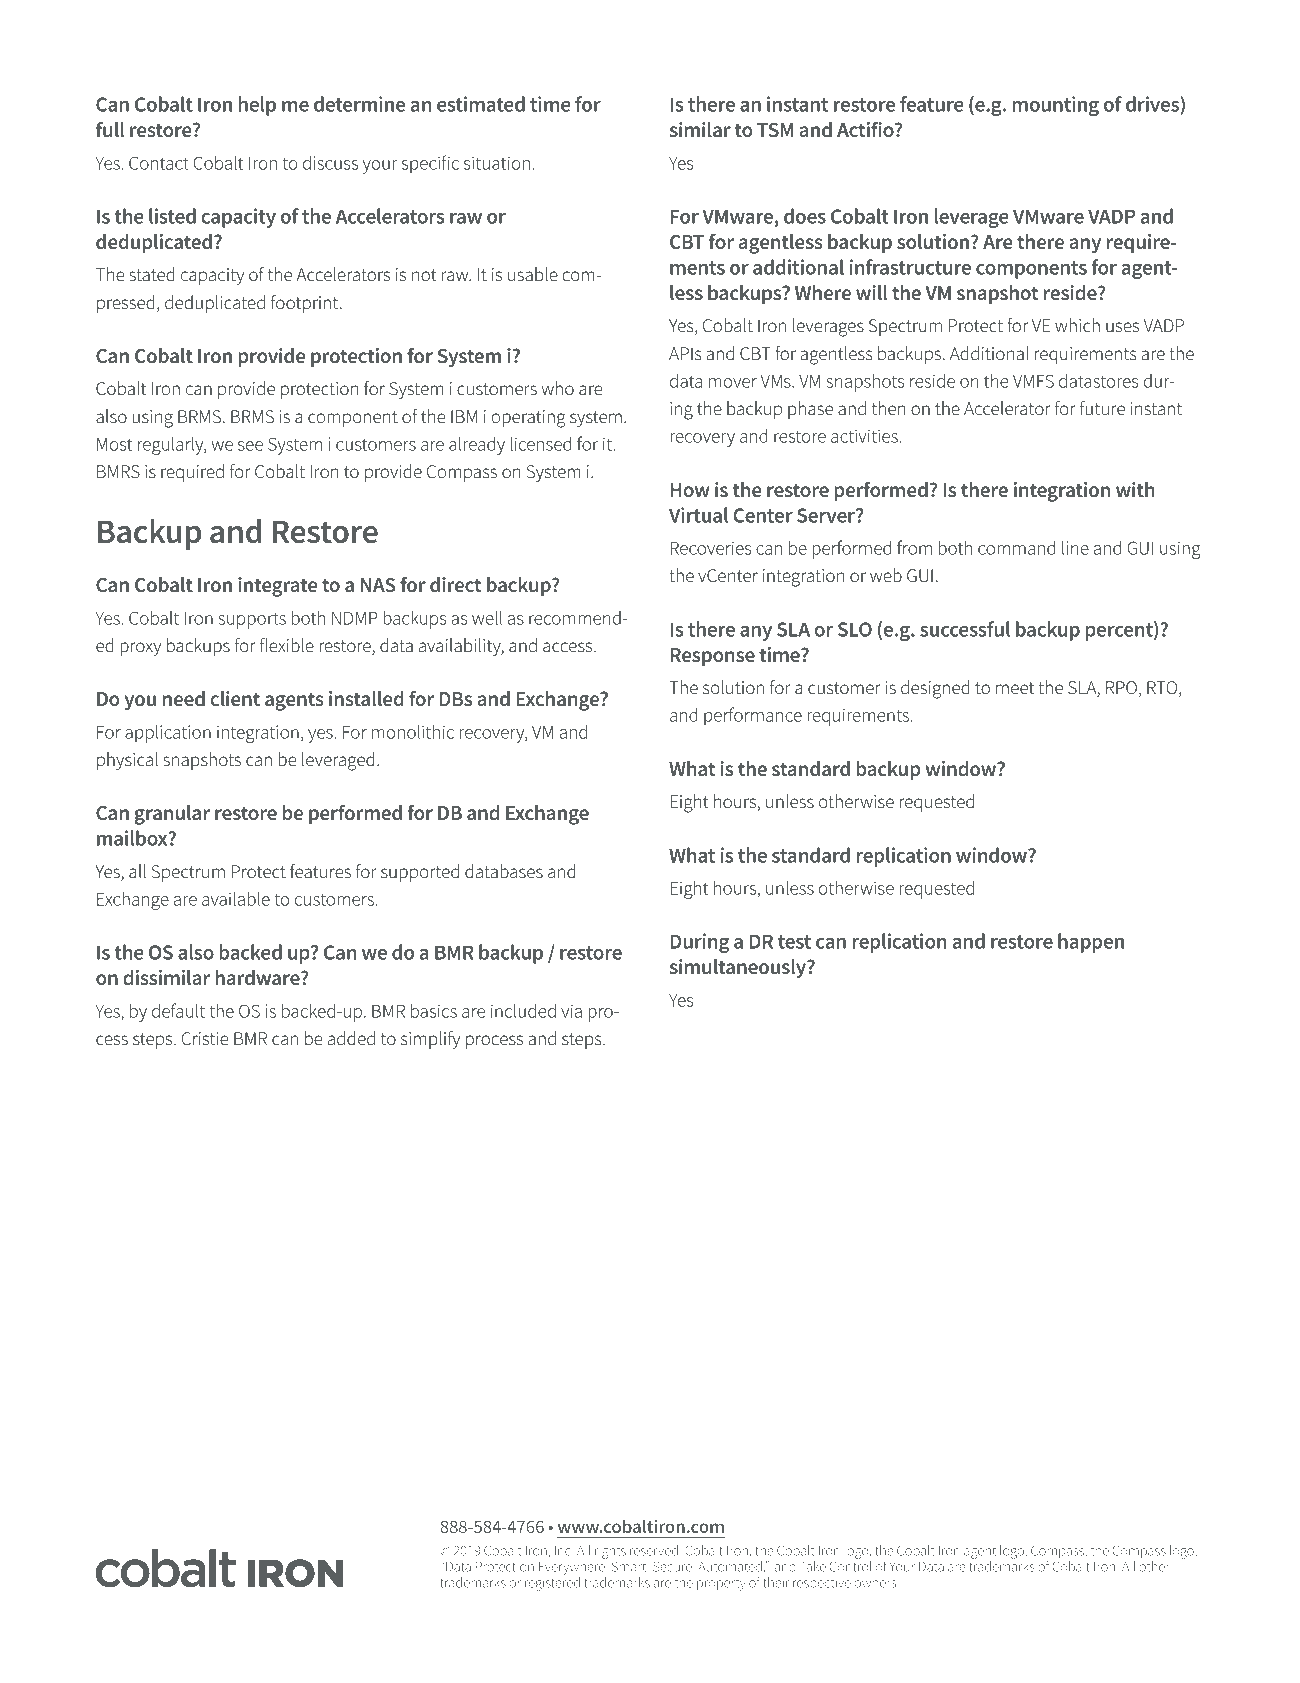 The width and height of the screenshot is (1300, 1683). What do you see at coordinates (850, 1565) in the screenshot?
I see `Control` at bounding box center [850, 1565].
